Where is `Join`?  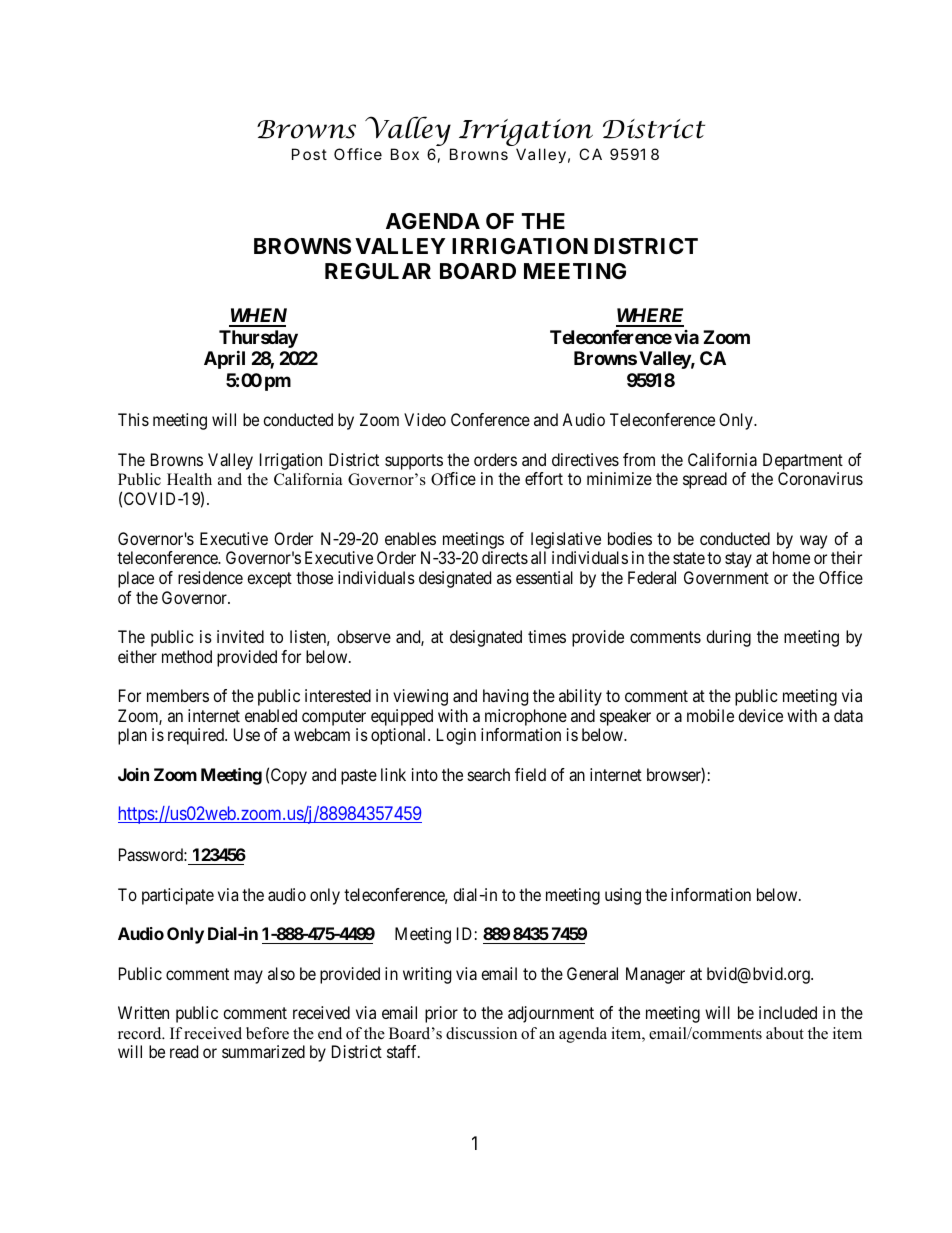 Join is located at coordinates (133, 774).
